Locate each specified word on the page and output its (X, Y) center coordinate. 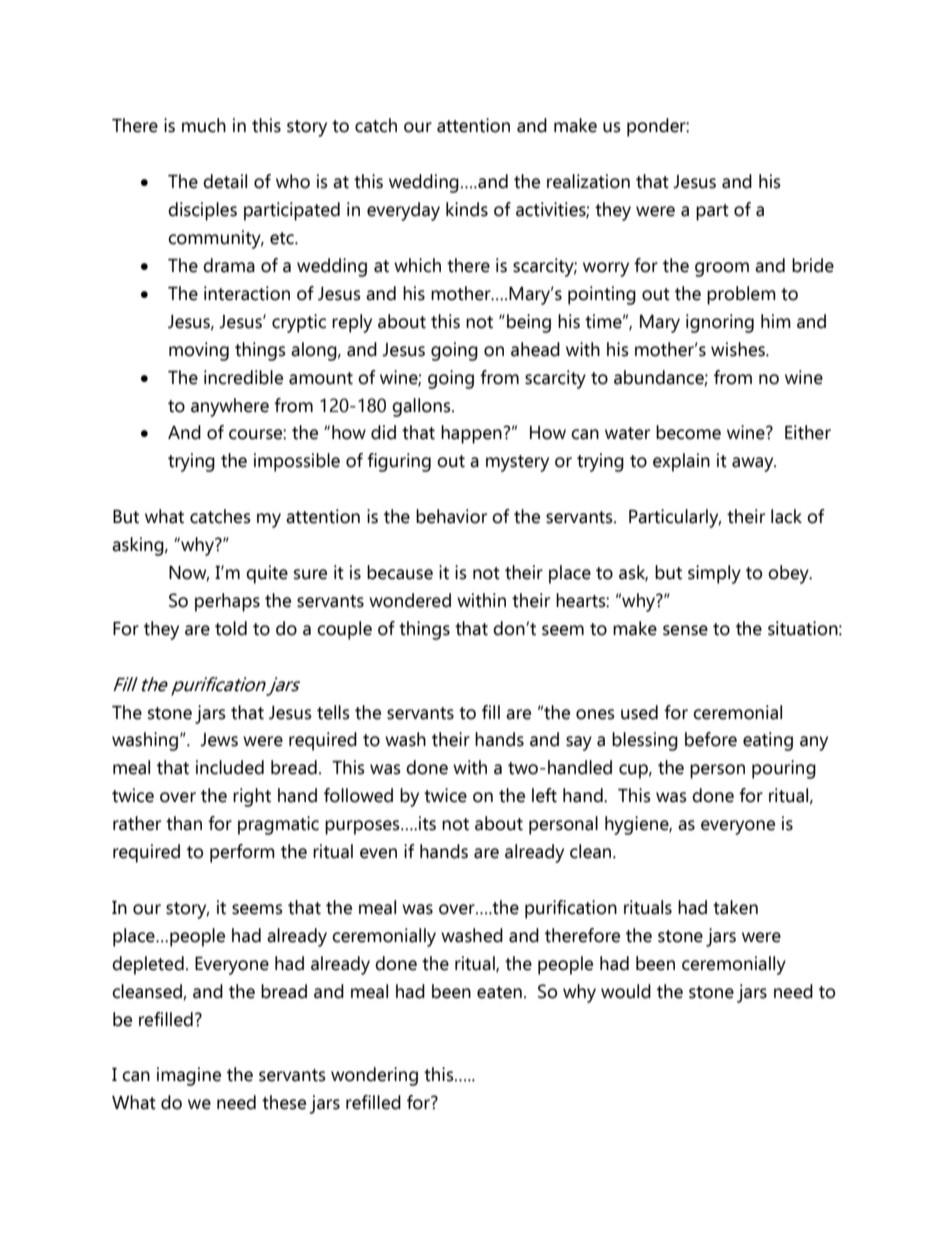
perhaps (227, 602)
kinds (467, 209)
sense (685, 630)
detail (225, 181)
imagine (189, 1076)
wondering (374, 1076)
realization (588, 181)
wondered (410, 600)
